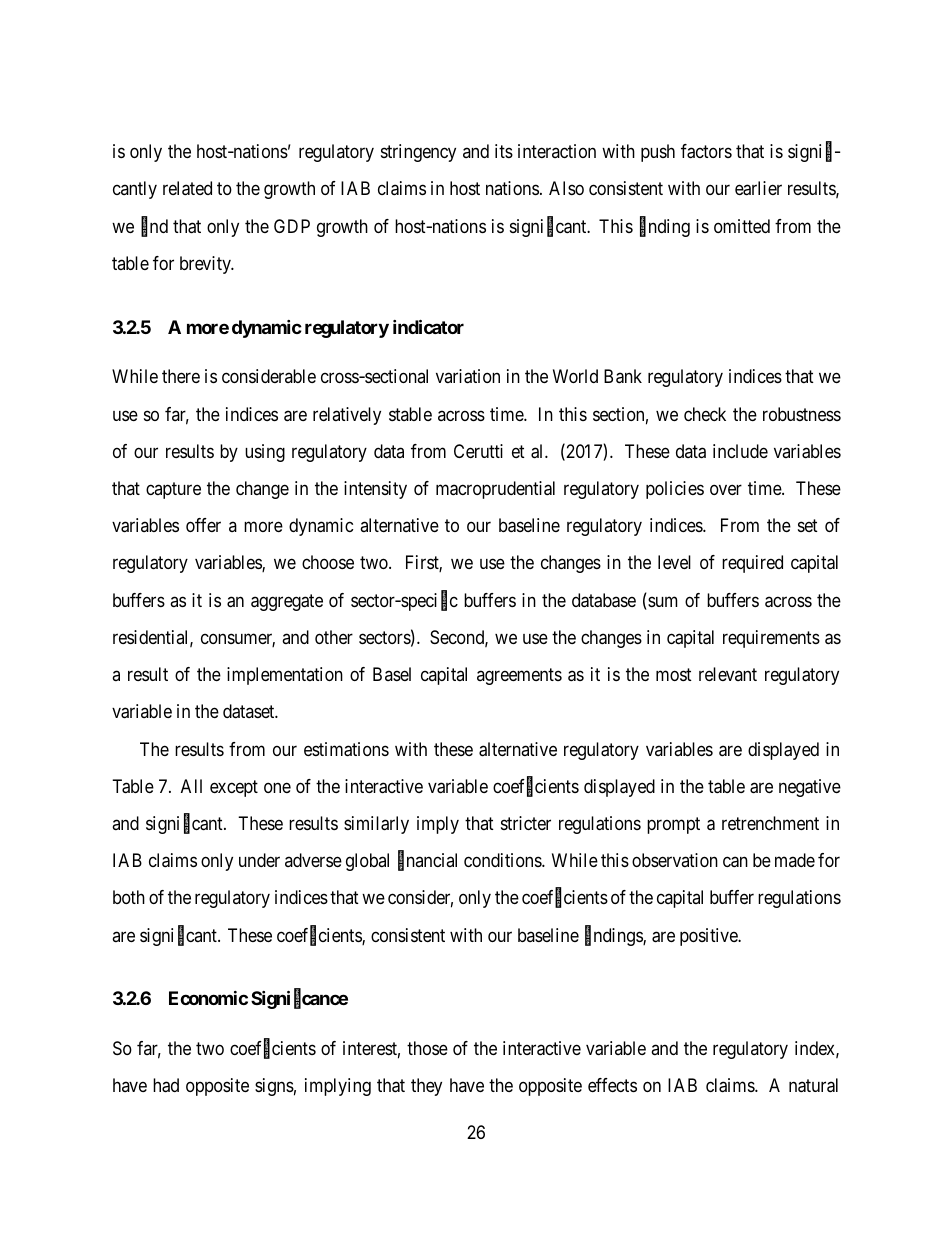  Describe the element at coordinates (504, 151) in the document. I see `its` at that location.
